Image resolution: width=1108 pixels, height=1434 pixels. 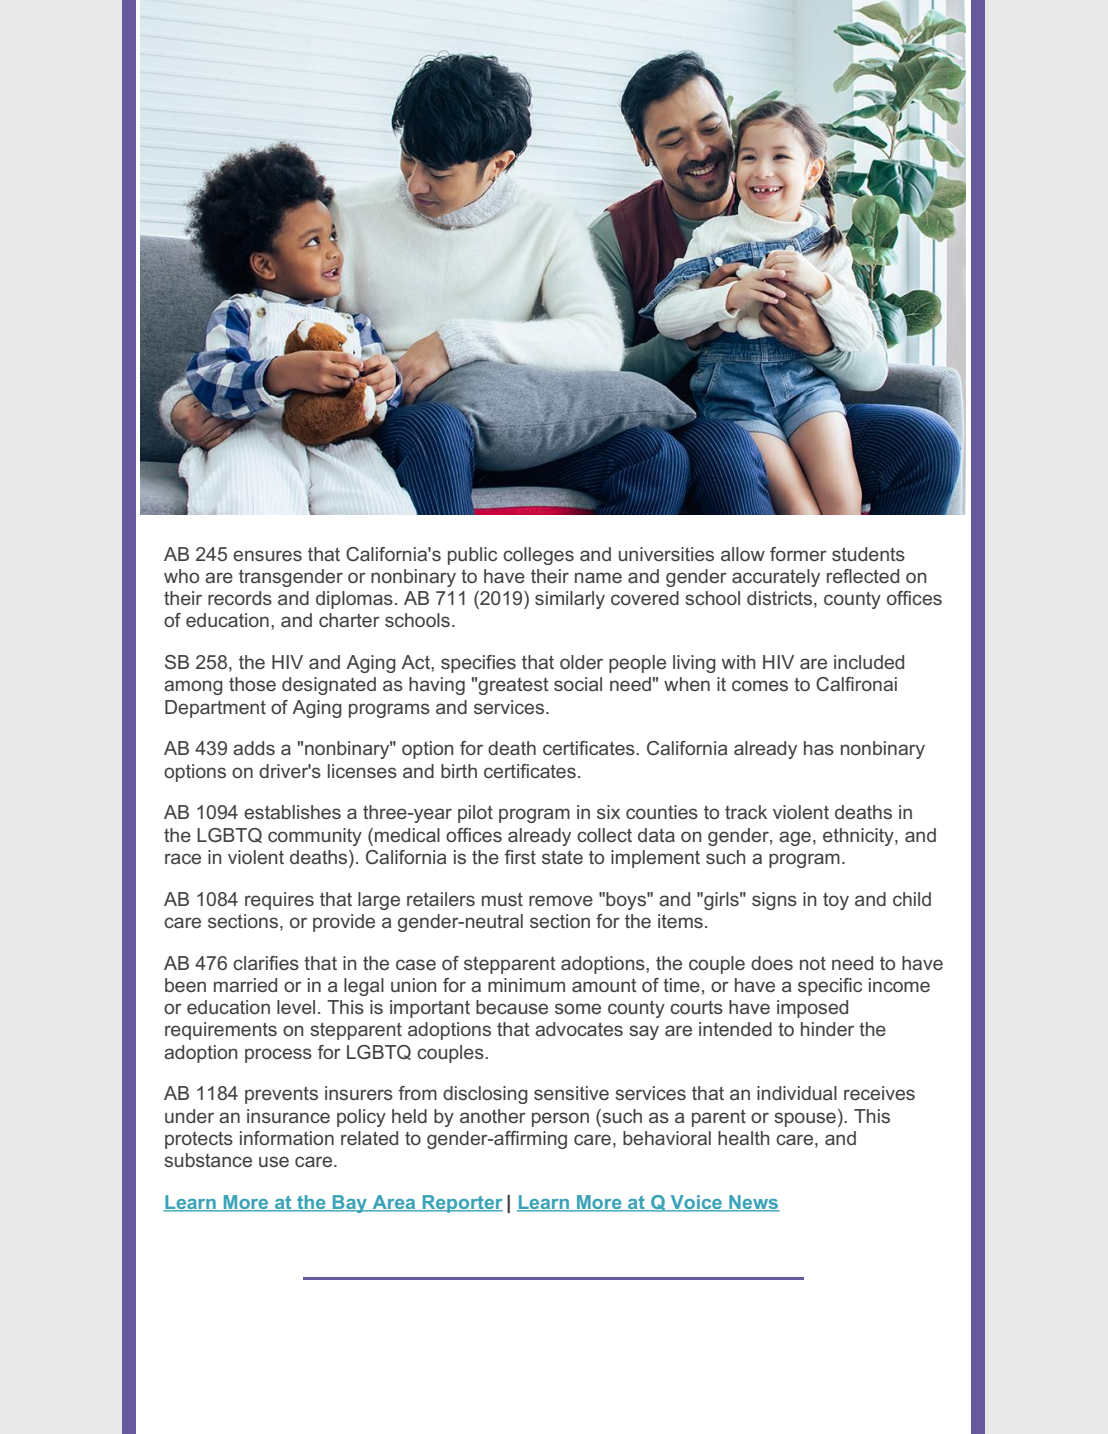 What do you see at coordinates (827, 1029) in the page?
I see `hinder` at bounding box center [827, 1029].
